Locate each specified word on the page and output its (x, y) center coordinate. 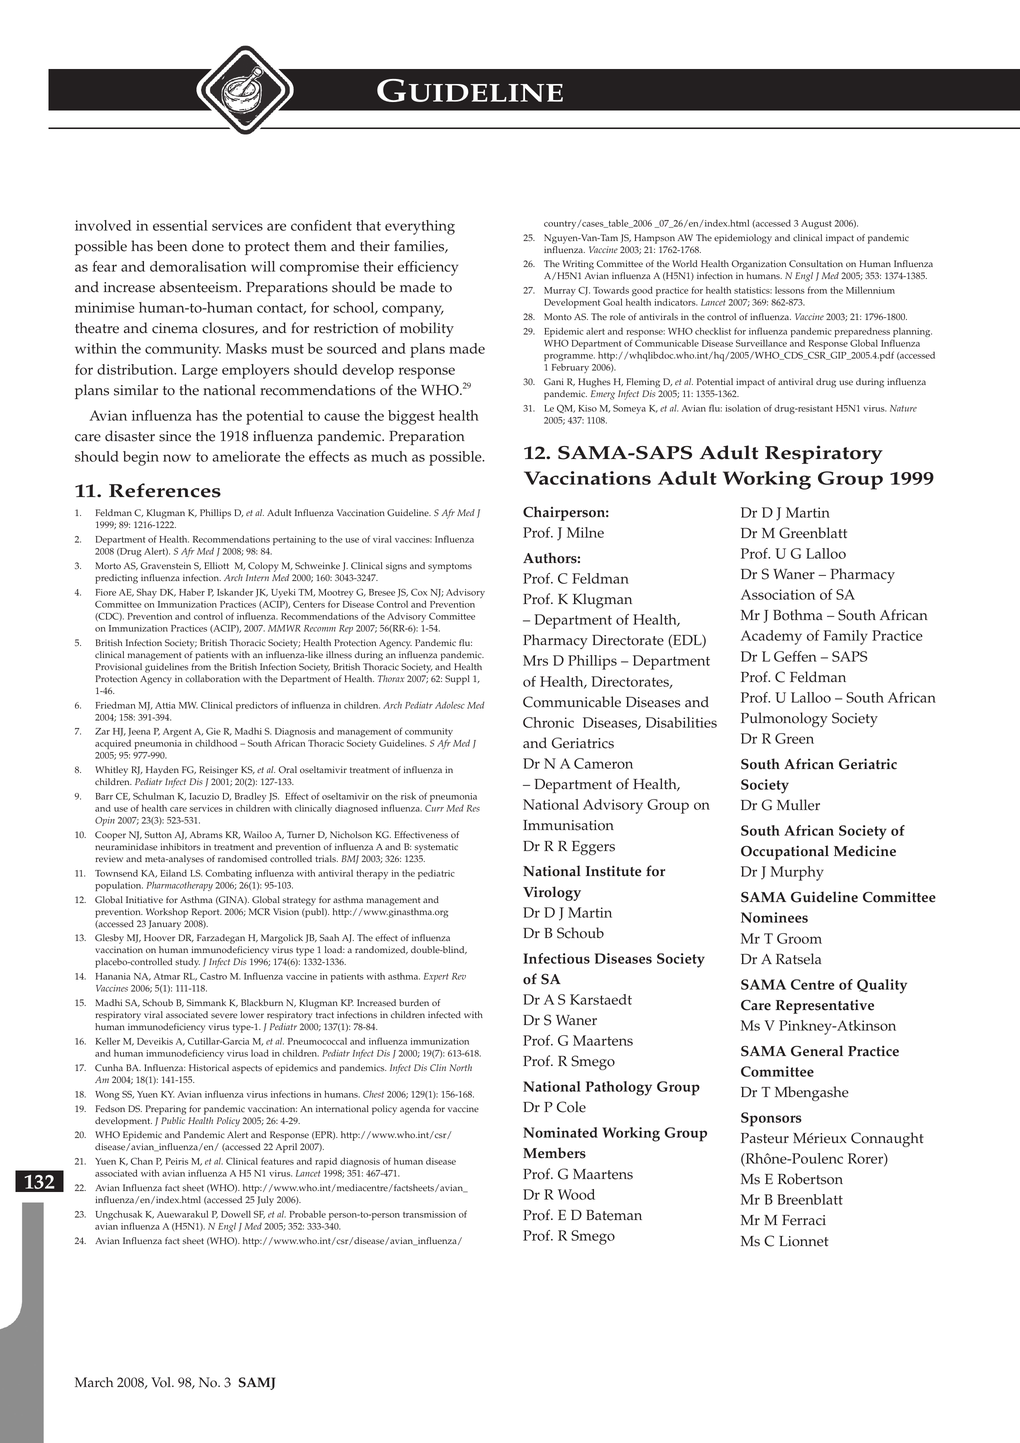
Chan (142, 1161)
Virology (552, 893)
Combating (228, 874)
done (208, 246)
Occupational (785, 852)
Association (778, 594)
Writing (578, 266)
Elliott (216, 565)
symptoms (450, 567)
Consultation (816, 264)
